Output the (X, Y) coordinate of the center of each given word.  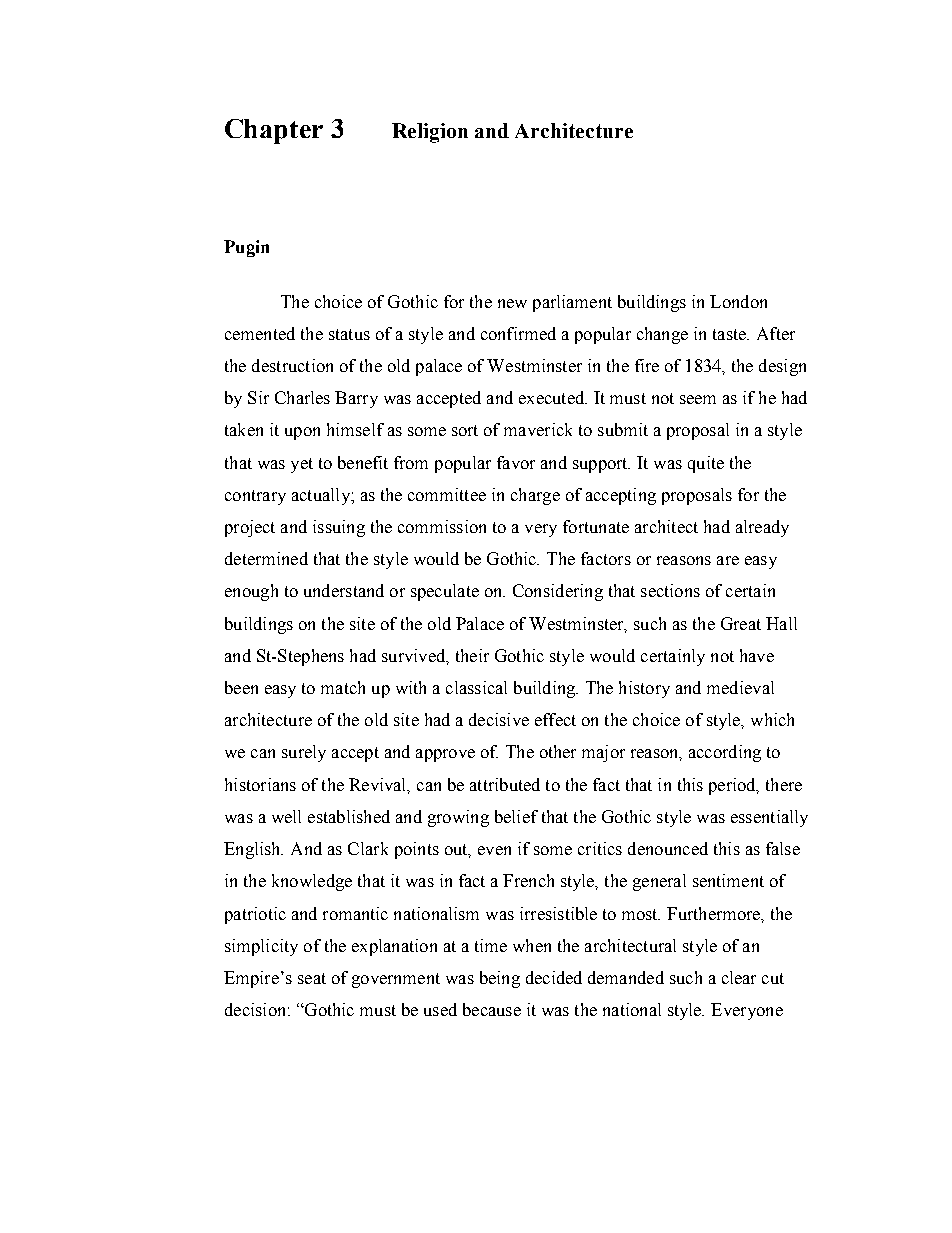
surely (304, 753)
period (733, 786)
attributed (505, 784)
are (728, 560)
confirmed (518, 333)
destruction (292, 365)
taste (730, 334)
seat (312, 978)
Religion (430, 133)
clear (739, 977)
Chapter (274, 131)
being (500, 979)
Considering (558, 592)
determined (266, 558)
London (738, 301)
